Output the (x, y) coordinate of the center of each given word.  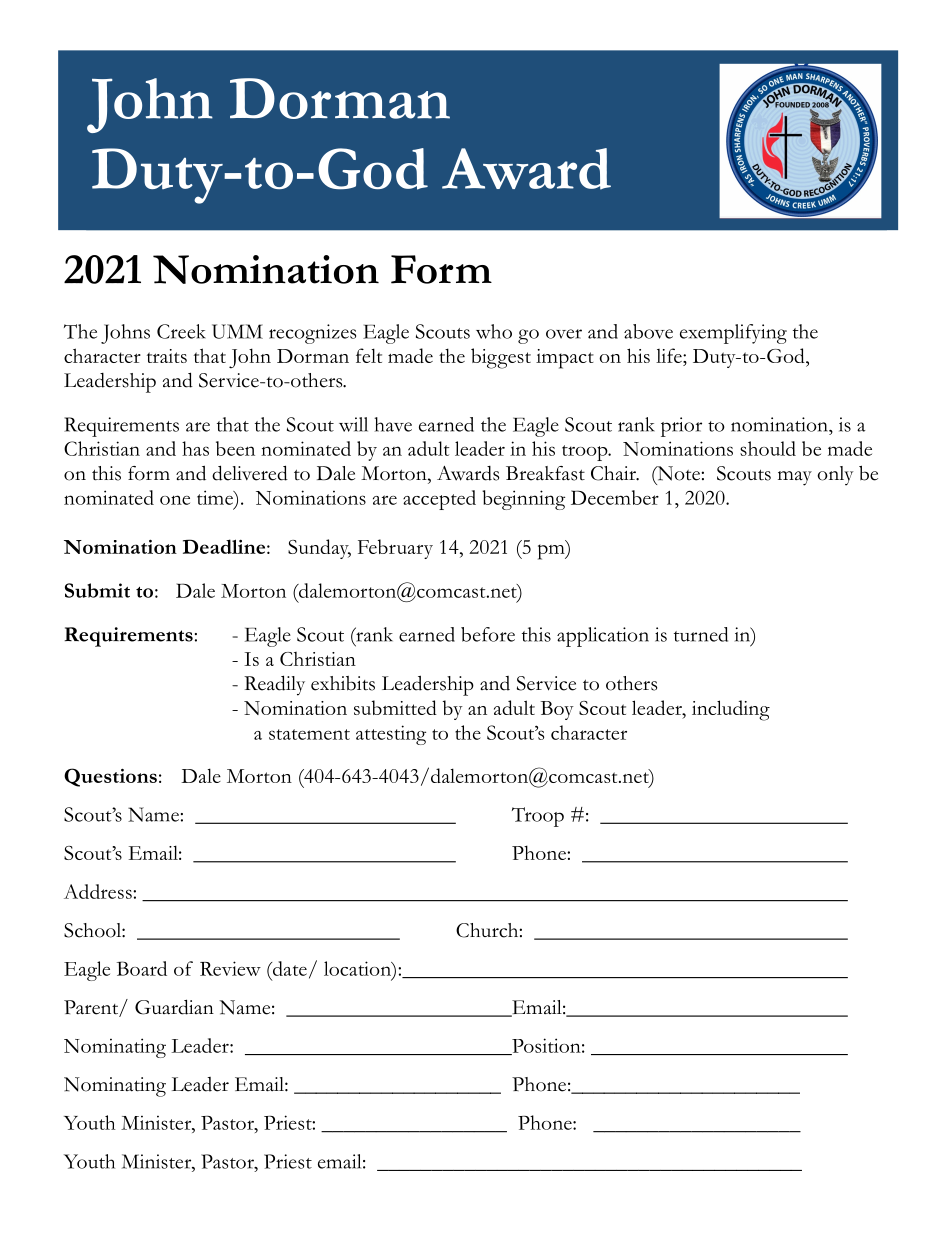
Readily (274, 685)
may (795, 478)
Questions (110, 777)
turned (701, 634)
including (731, 710)
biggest (501, 358)
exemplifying (733, 334)
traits (167, 356)
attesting (391, 735)
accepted (439, 500)
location (358, 968)
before (488, 634)
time (216, 497)
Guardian (174, 1007)
